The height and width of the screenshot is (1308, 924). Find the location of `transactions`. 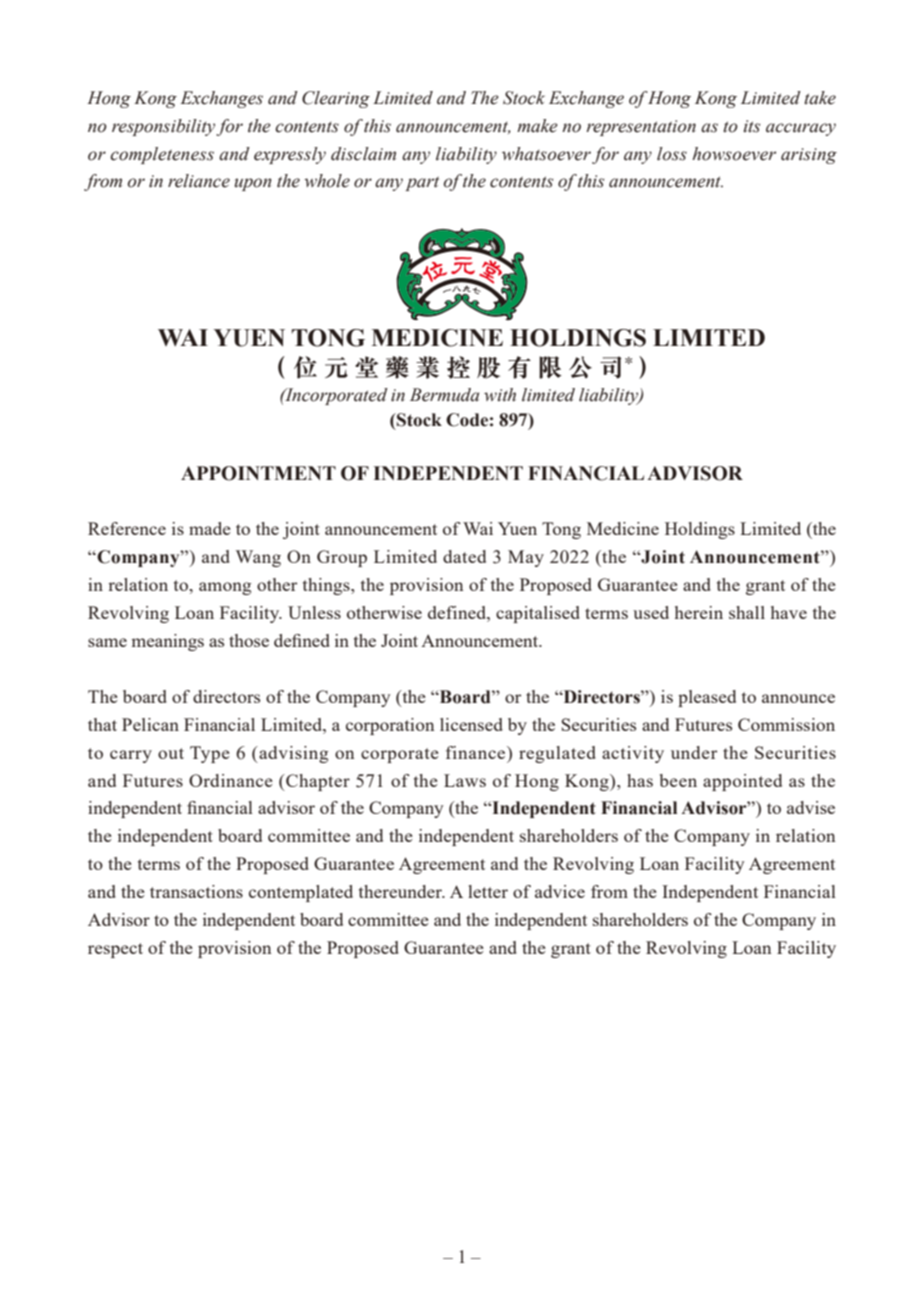

transactions is located at coordinates (196, 891).
